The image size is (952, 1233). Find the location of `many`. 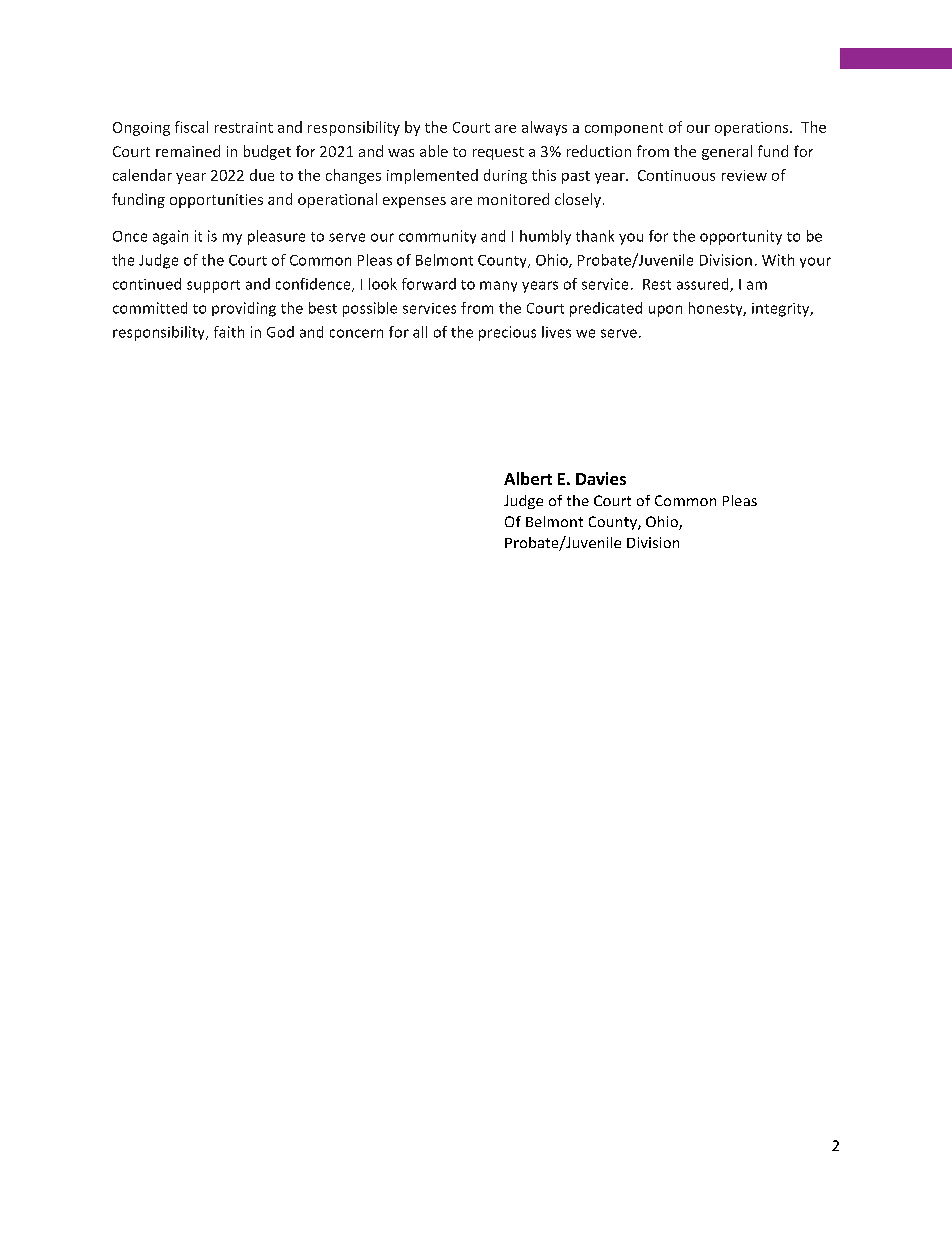

many is located at coordinates (498, 286).
